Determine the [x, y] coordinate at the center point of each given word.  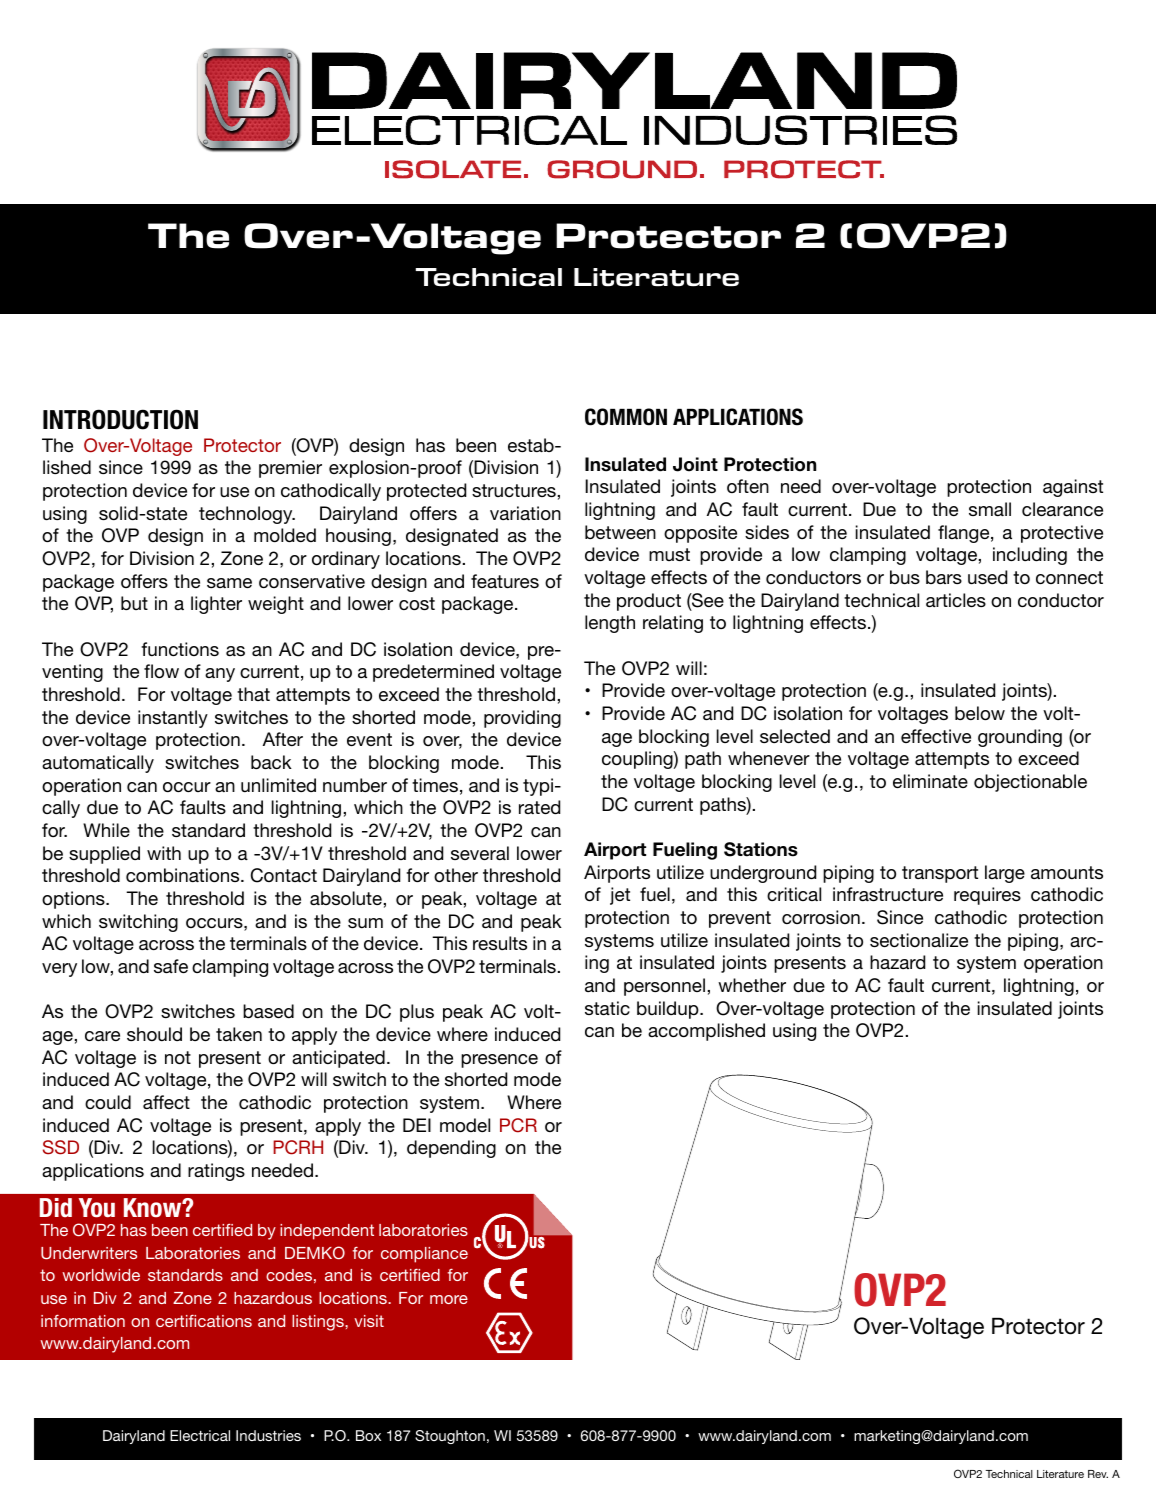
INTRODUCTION [120, 419]
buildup [669, 1010]
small [990, 509]
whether [752, 985]
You [97, 1208]
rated [539, 807]
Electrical [200, 1435]
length [610, 624]
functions [180, 649]
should [154, 1034]
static [607, 1008]
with [164, 853]
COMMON [626, 417]
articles [956, 600]
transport [940, 874]
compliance [424, 1255]
